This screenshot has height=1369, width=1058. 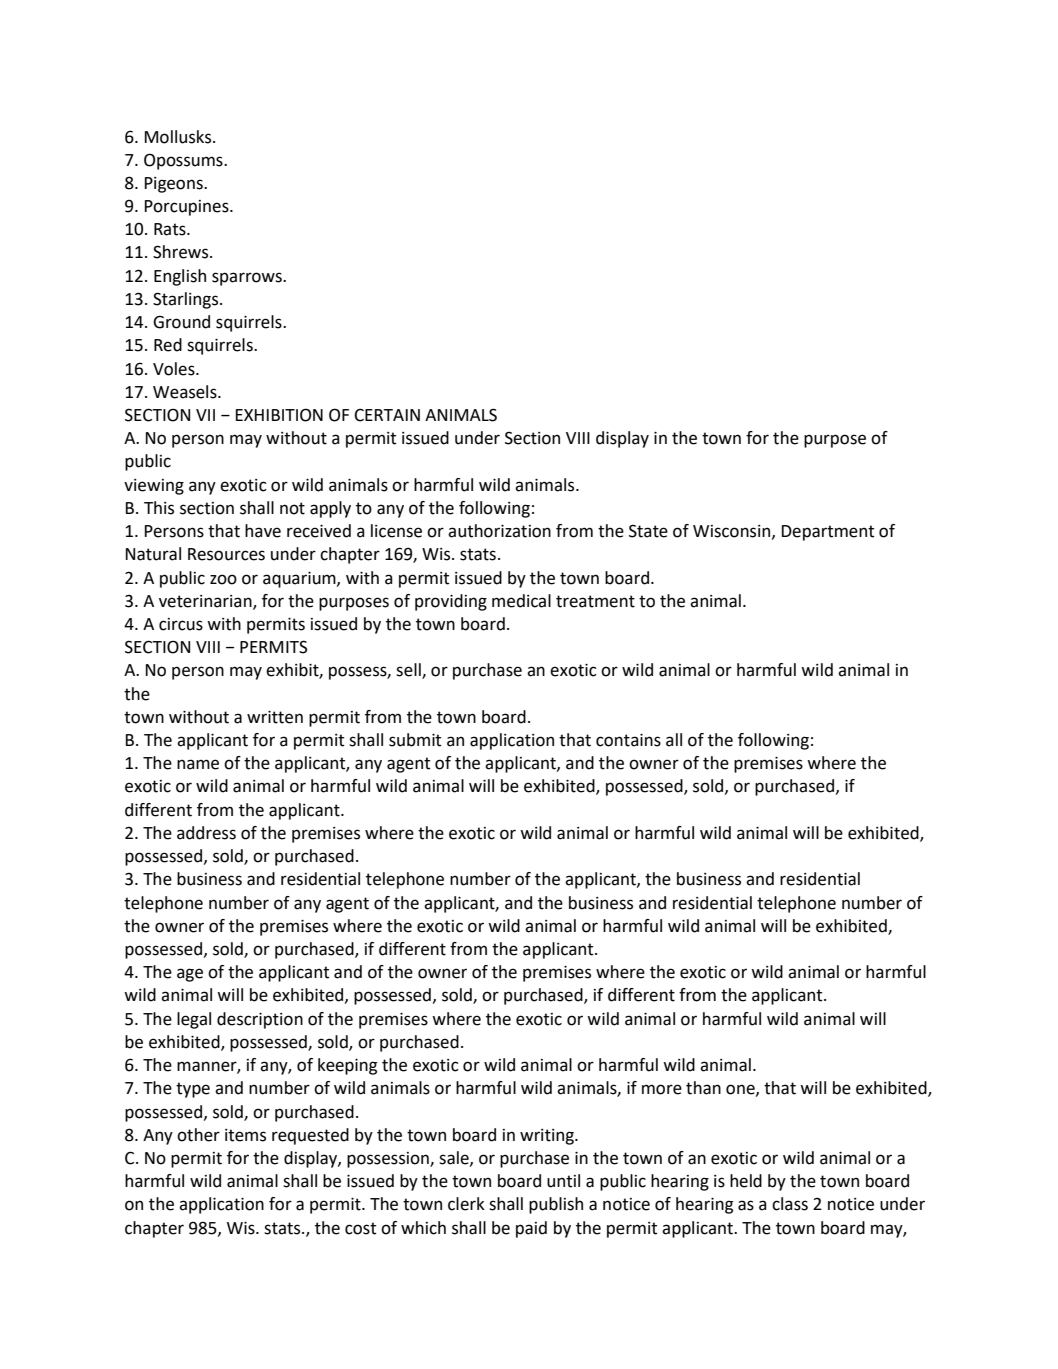 What do you see at coordinates (245, 1135) in the screenshot?
I see `items` at bounding box center [245, 1135].
